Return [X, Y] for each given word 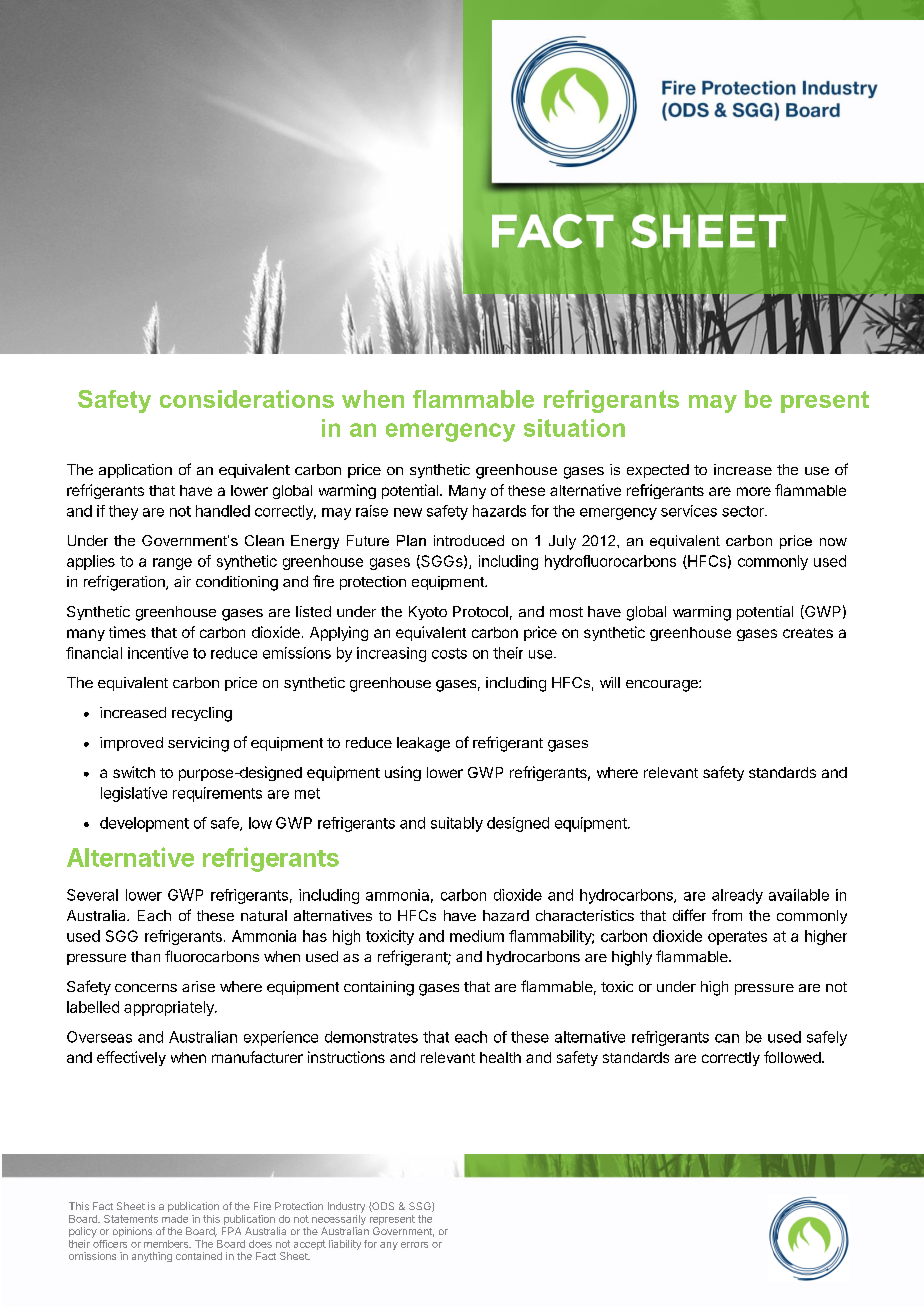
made [175, 1219]
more [754, 491]
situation [574, 428]
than [145, 956]
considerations [247, 399]
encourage [663, 686]
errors [414, 1245]
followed [792, 1057]
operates [737, 938]
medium [477, 936]
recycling [202, 714]
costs [449, 653]
